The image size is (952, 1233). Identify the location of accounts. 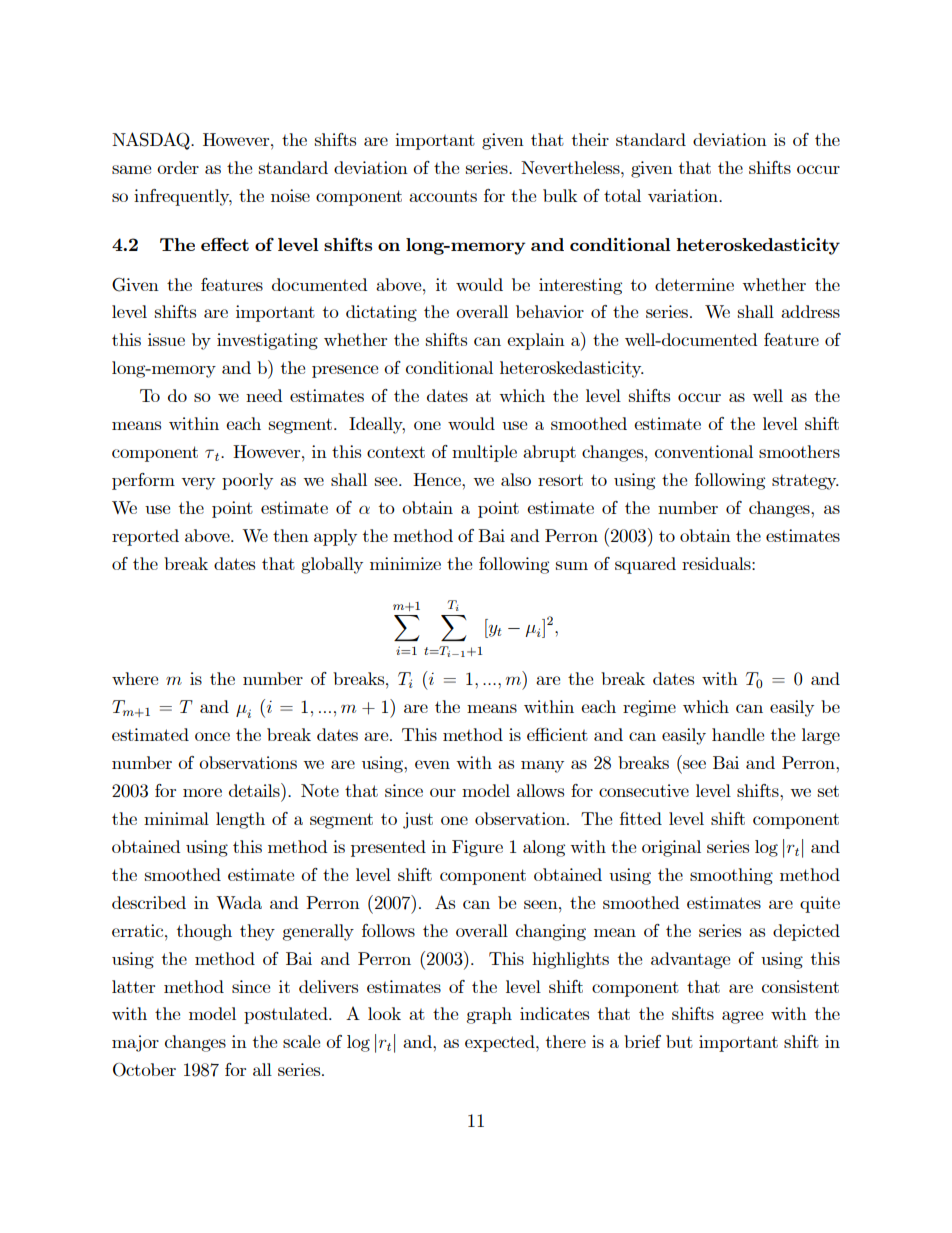
(443, 196).
